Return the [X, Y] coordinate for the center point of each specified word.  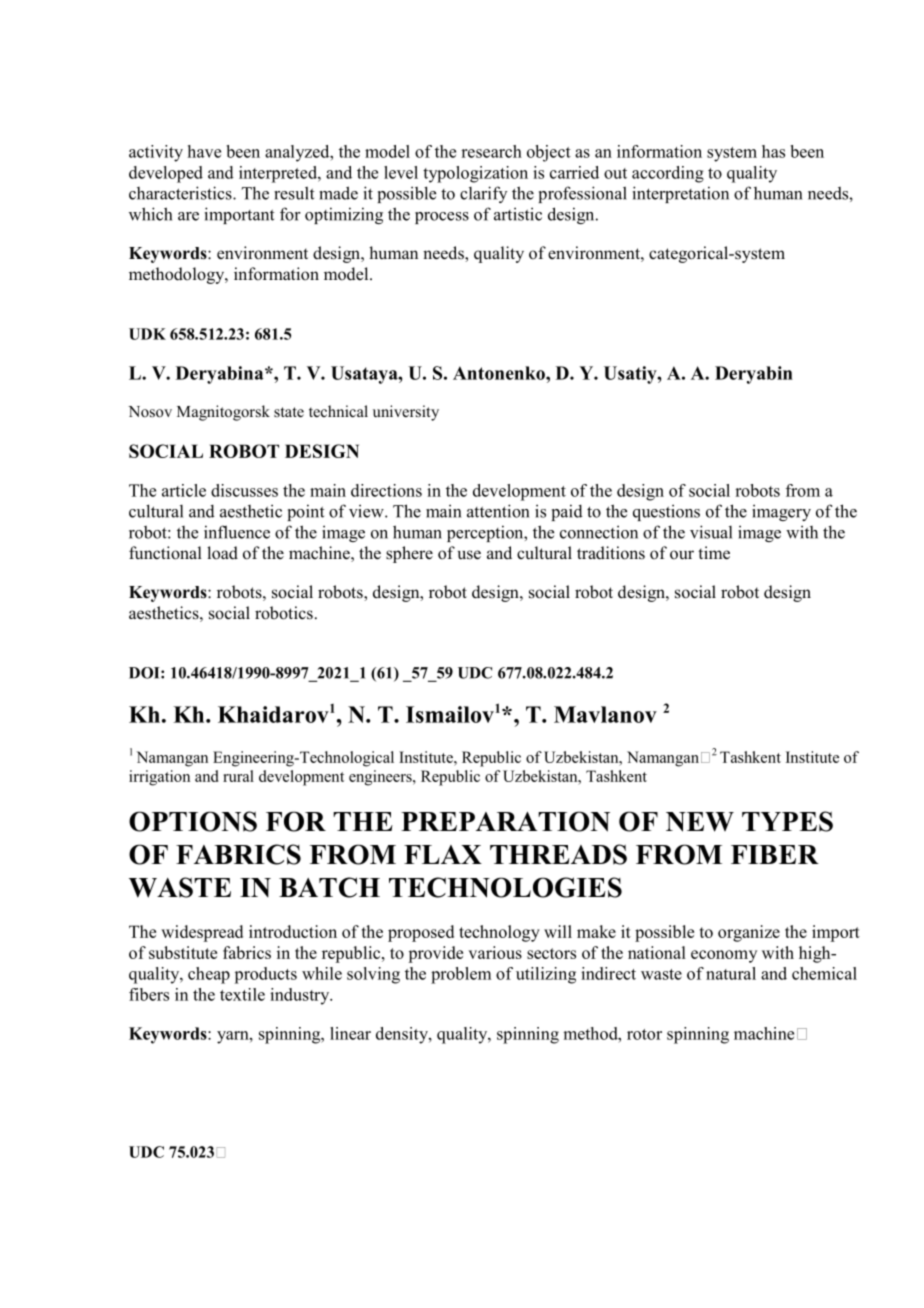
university [406, 413]
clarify [483, 194]
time [714, 553]
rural [238, 776]
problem [461, 975]
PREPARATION [505, 821]
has [773, 151]
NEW [700, 822]
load [222, 553]
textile [242, 994]
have [204, 151]
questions [666, 512]
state [289, 412]
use [469, 555]
